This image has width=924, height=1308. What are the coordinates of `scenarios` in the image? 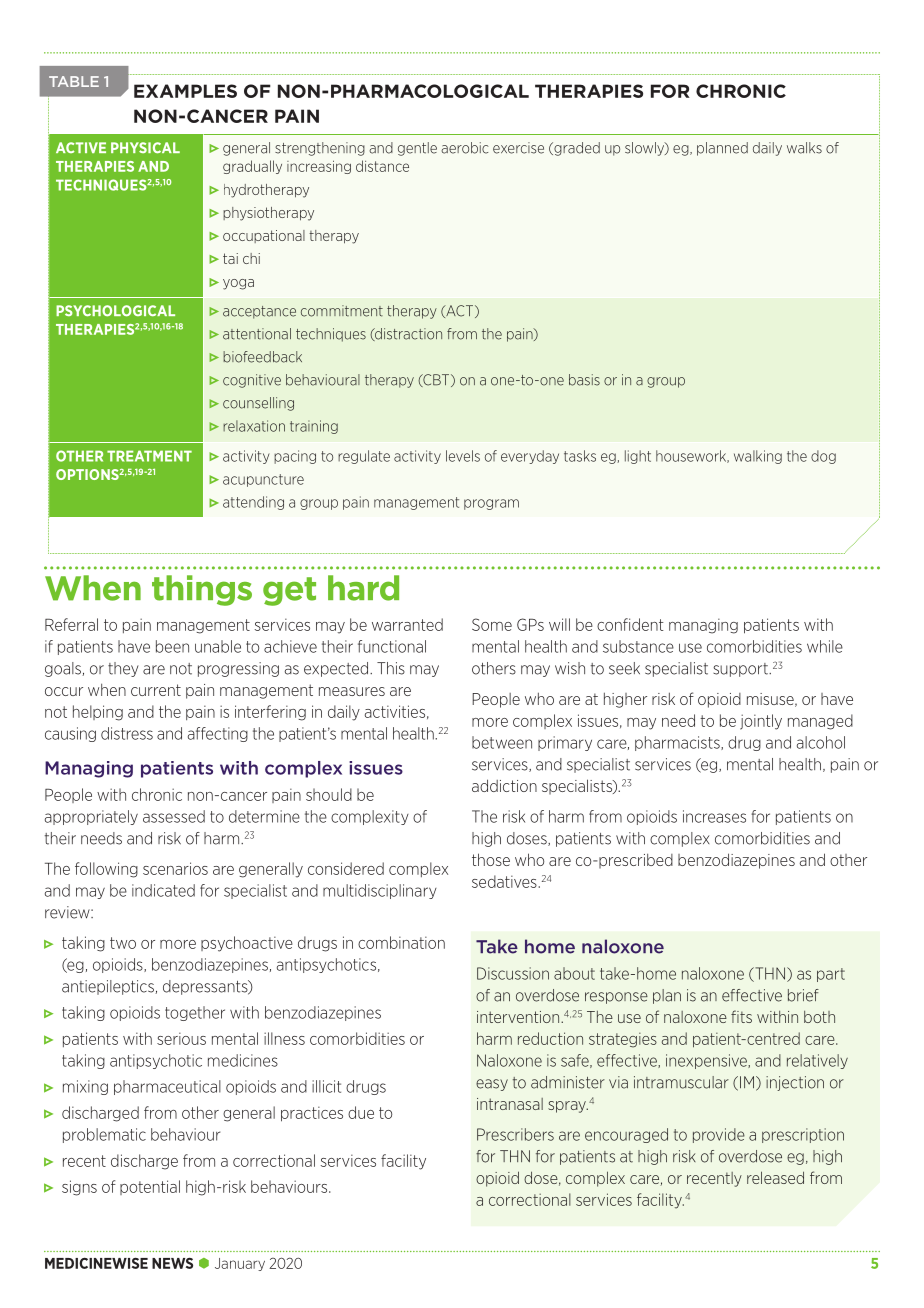 It's located at (175, 868).
